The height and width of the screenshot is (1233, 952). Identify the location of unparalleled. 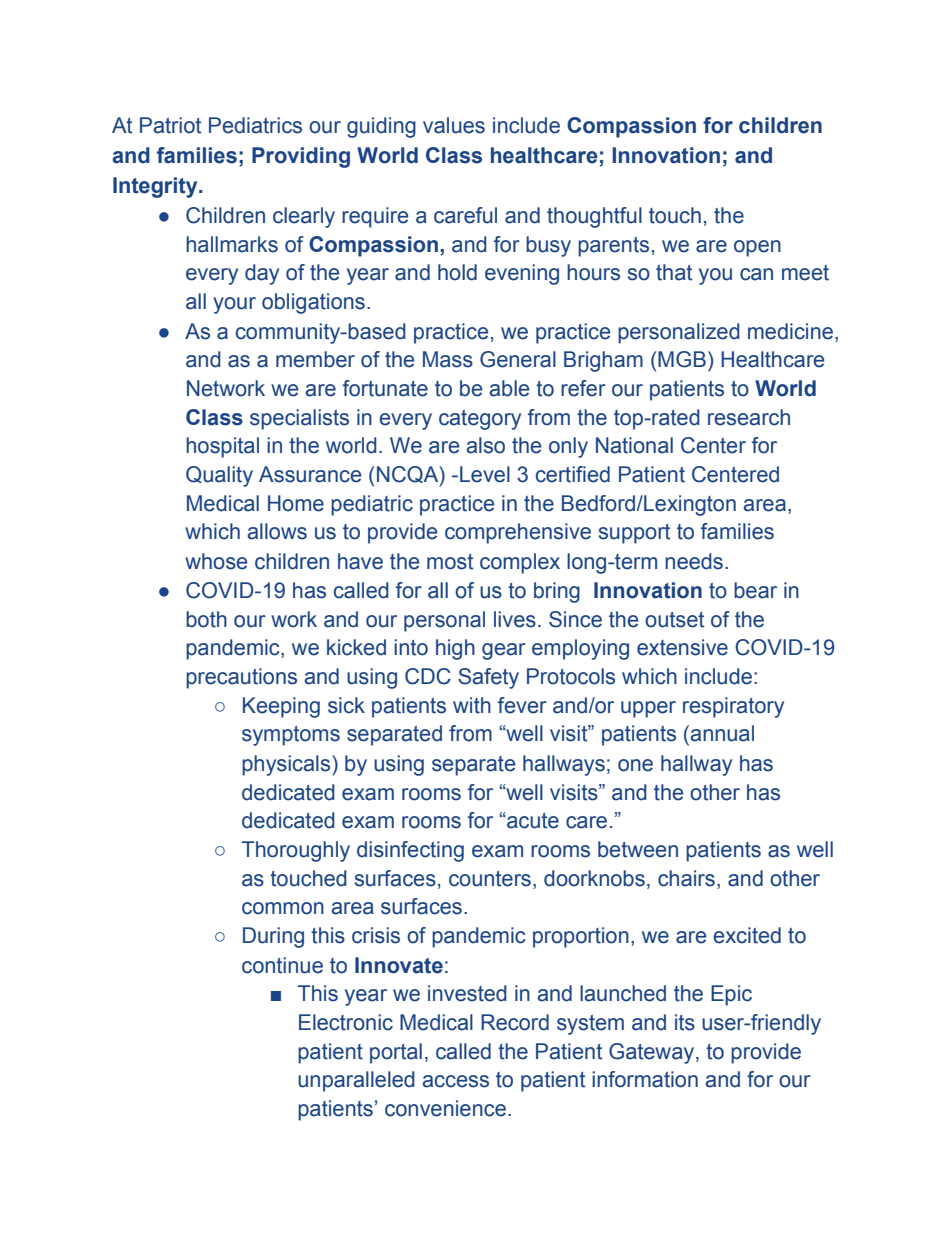
(356, 1081).
